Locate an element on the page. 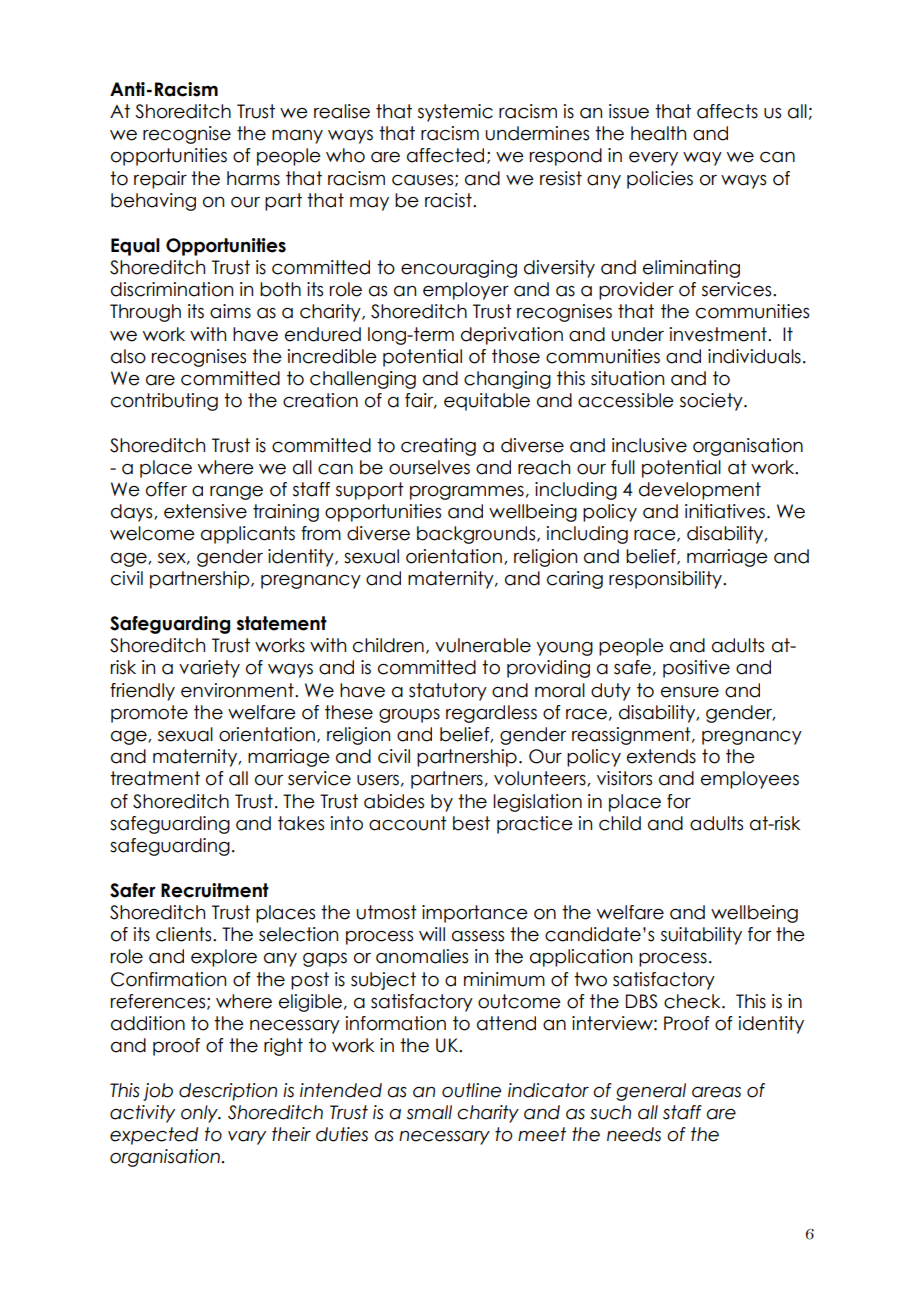 The width and height of the page is (924, 1308). best is located at coordinates (471, 823).
